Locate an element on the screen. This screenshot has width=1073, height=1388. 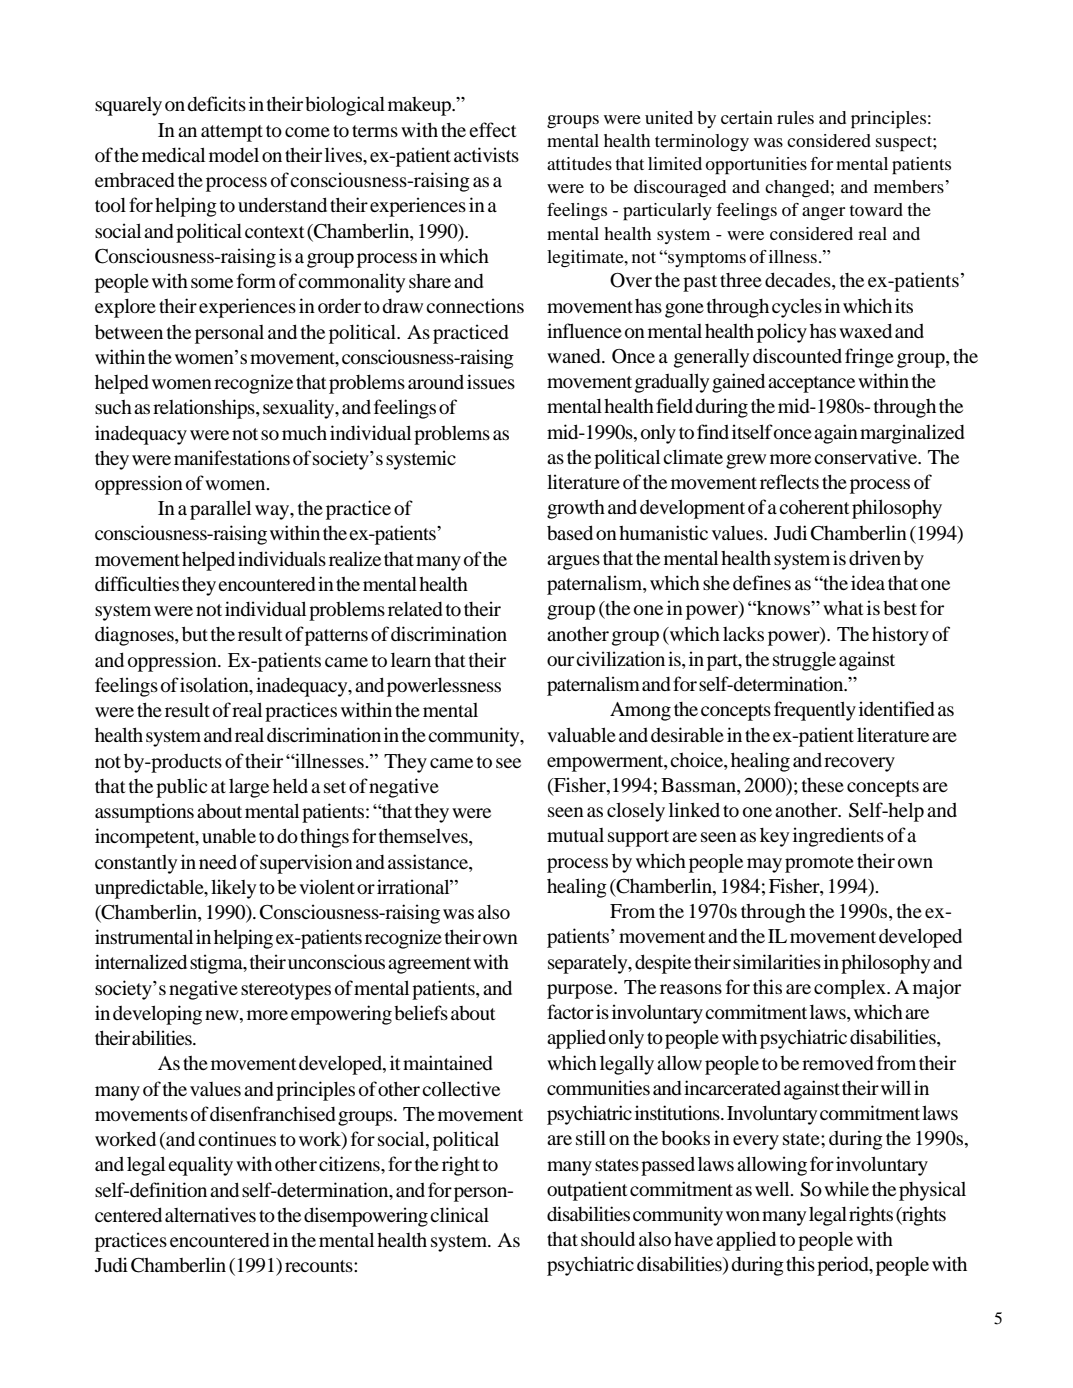
clinical is located at coordinates (459, 1214).
